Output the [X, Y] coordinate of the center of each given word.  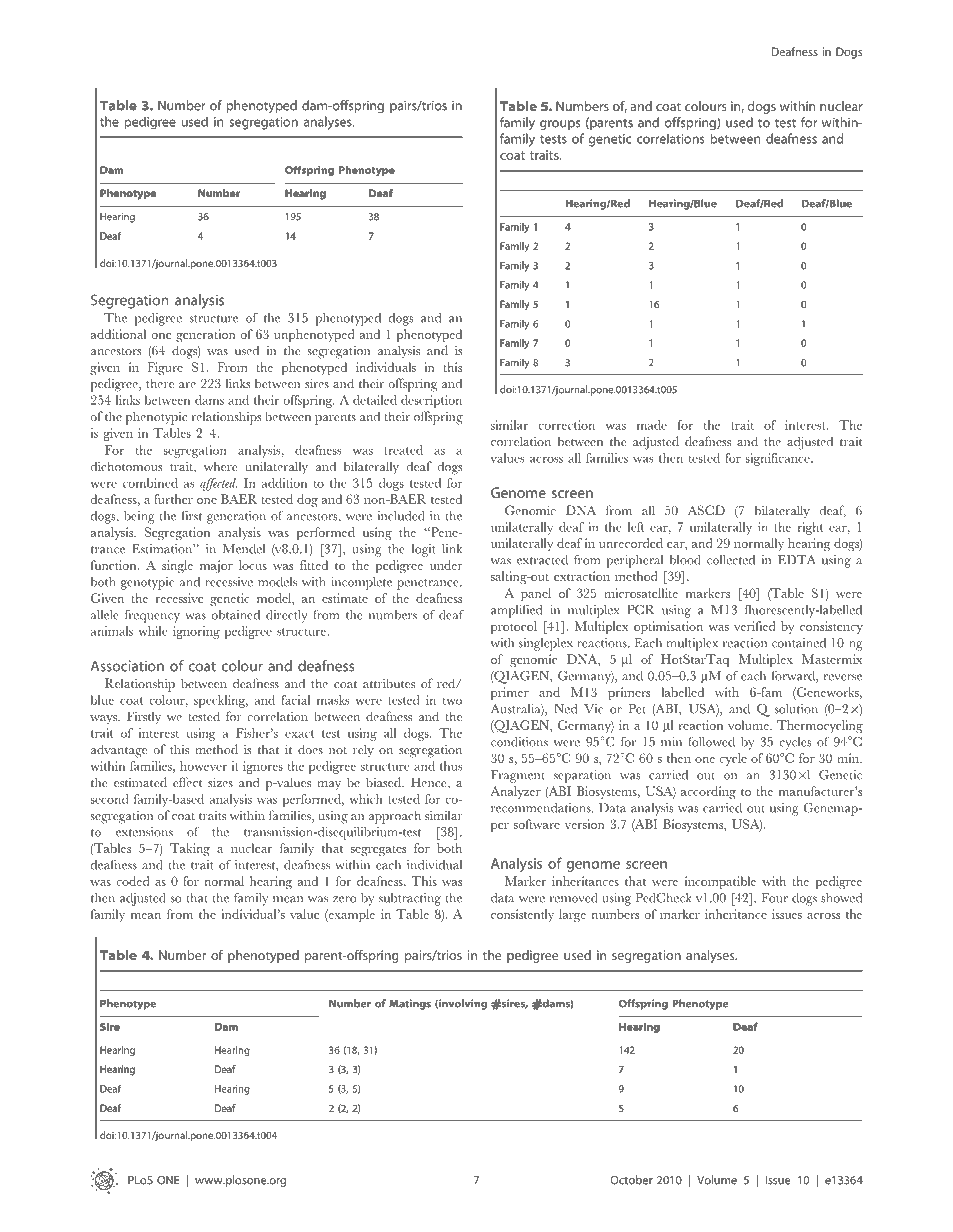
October [631, 1180]
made [652, 425]
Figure [165, 368]
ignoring [196, 632]
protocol [514, 627]
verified [755, 626]
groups [560, 125]
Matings [410, 1004]
